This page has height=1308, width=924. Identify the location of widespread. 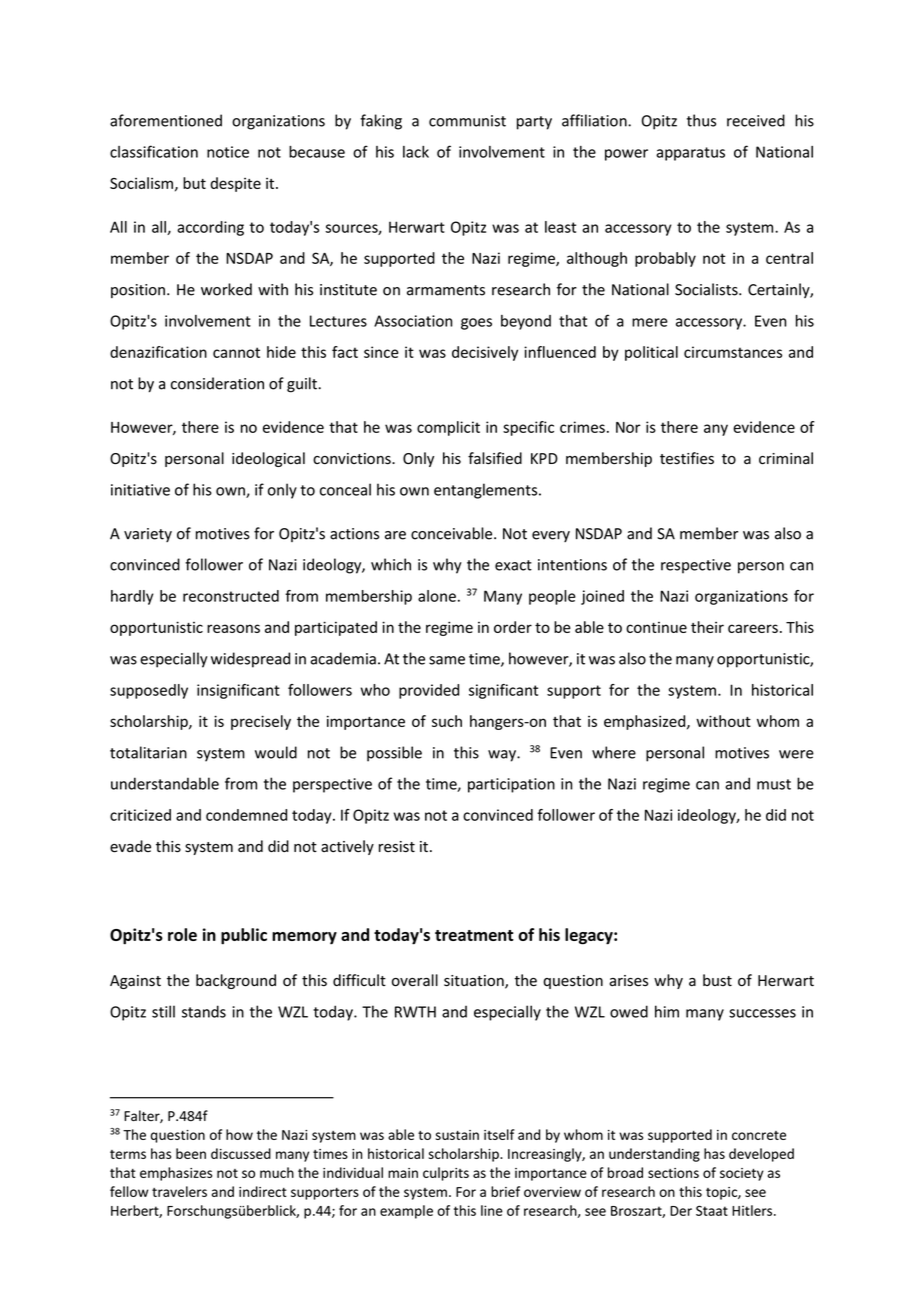
(250, 660).
